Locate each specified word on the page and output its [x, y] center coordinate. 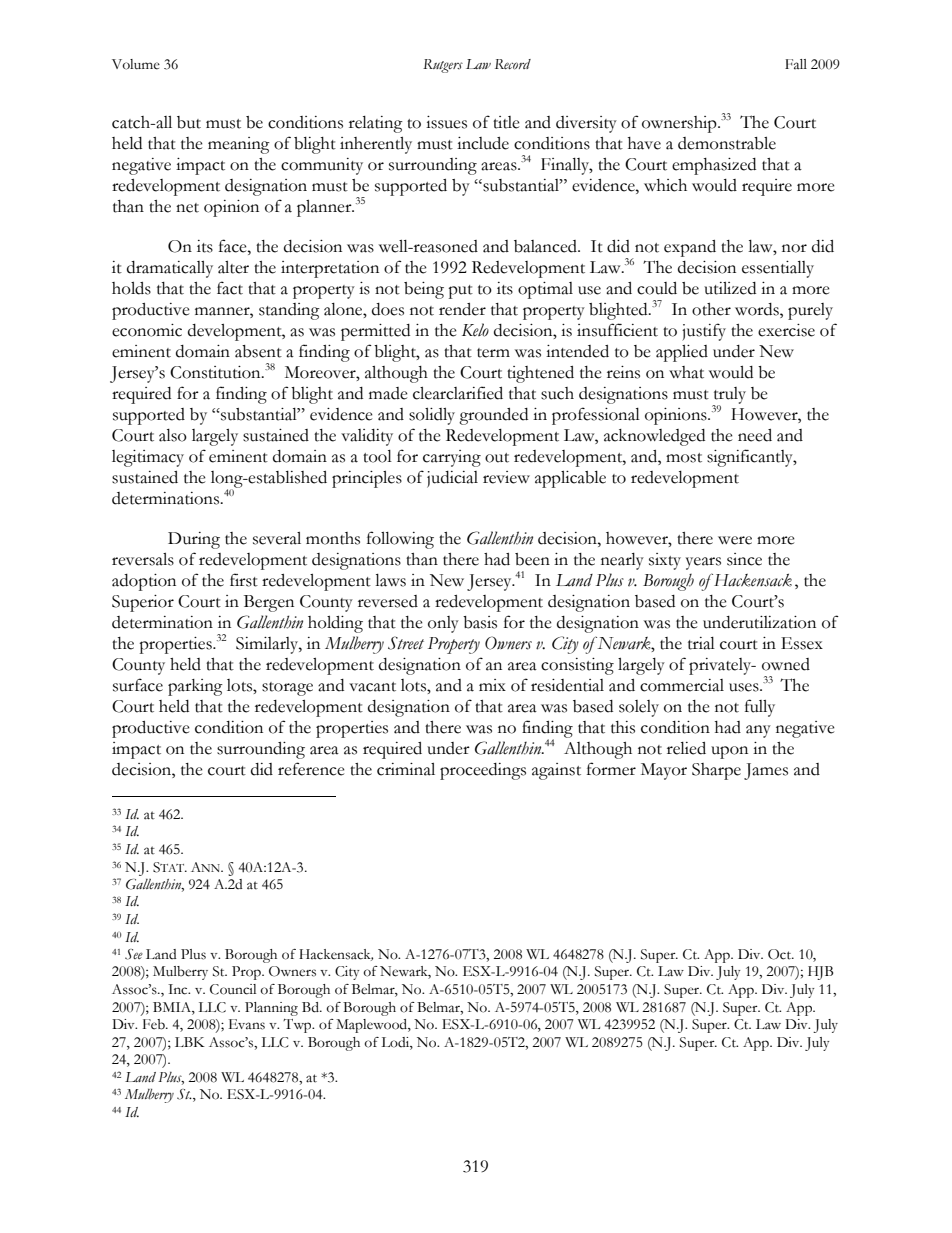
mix [492, 685]
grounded [493, 416]
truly [729, 396]
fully [760, 708]
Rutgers [443, 66]
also [173, 435]
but [189, 122]
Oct [780, 954]
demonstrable [727, 143]
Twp [298, 1026]
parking [195, 687]
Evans [247, 1024]
